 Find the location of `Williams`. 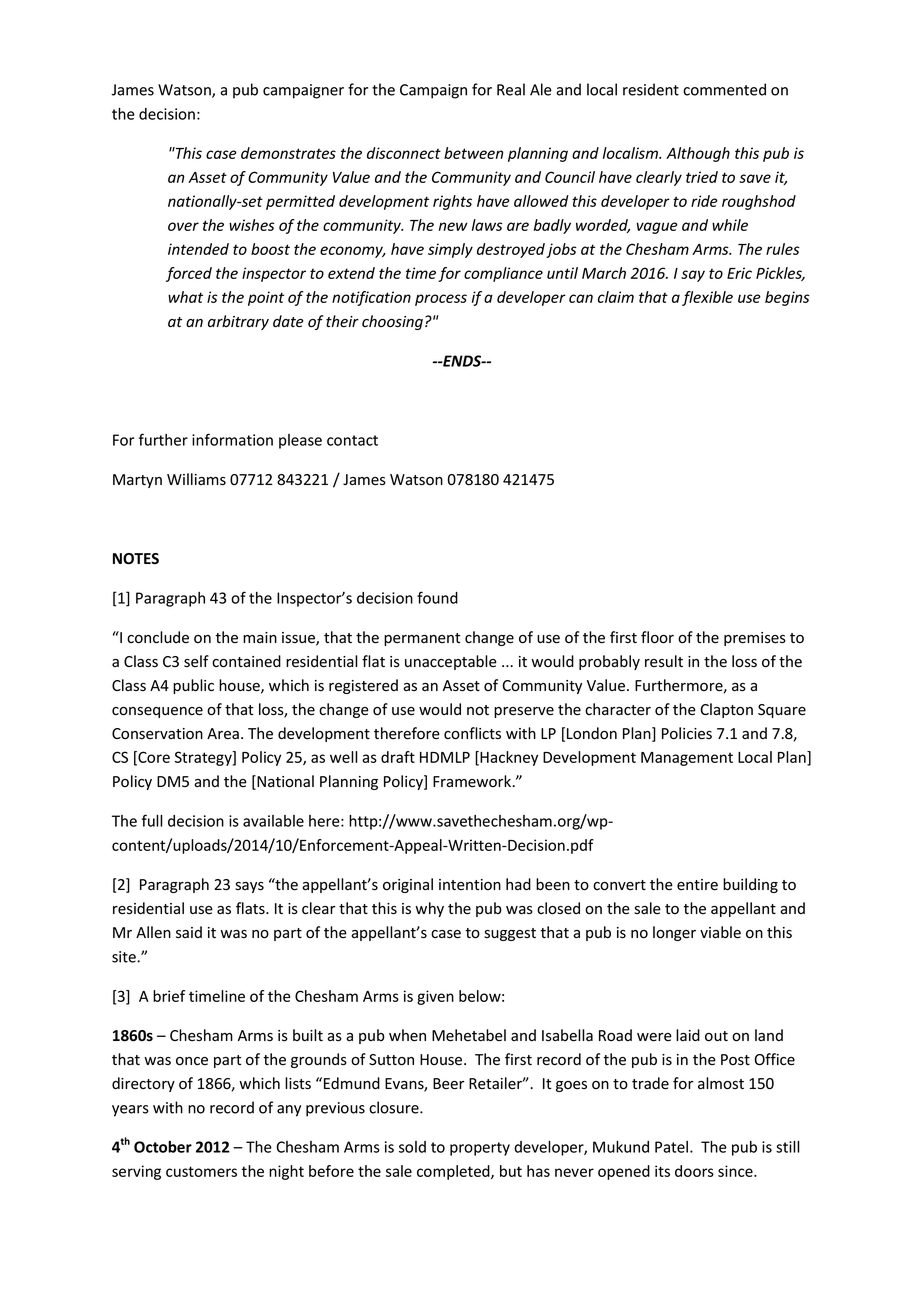

Williams is located at coordinates (196, 479).
